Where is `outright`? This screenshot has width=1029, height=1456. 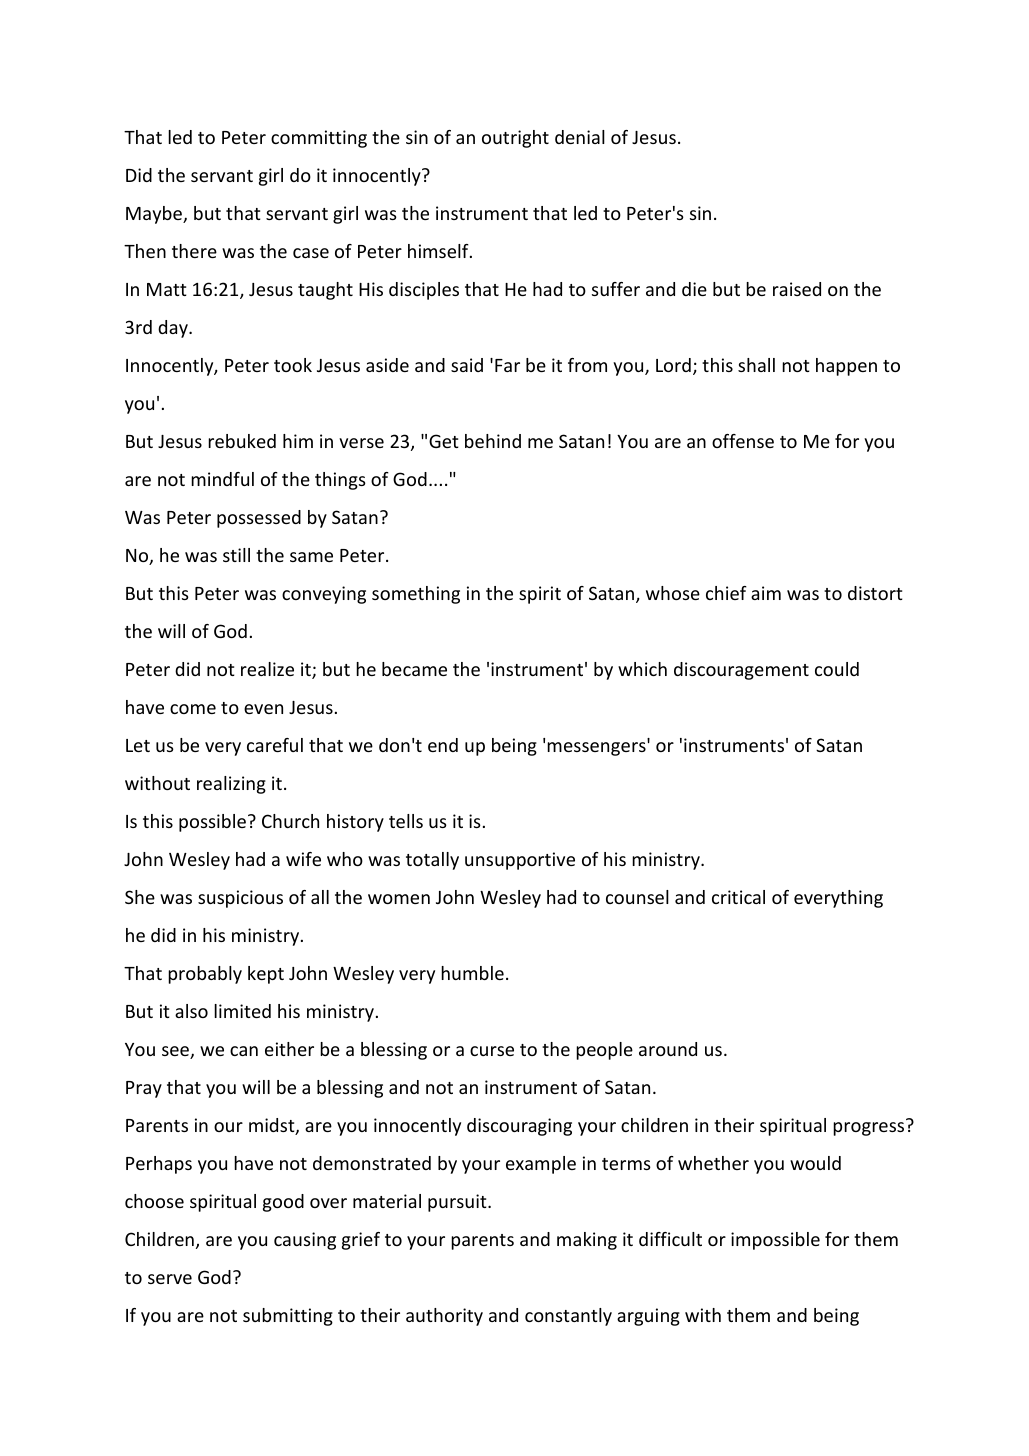 outright is located at coordinates (515, 139).
